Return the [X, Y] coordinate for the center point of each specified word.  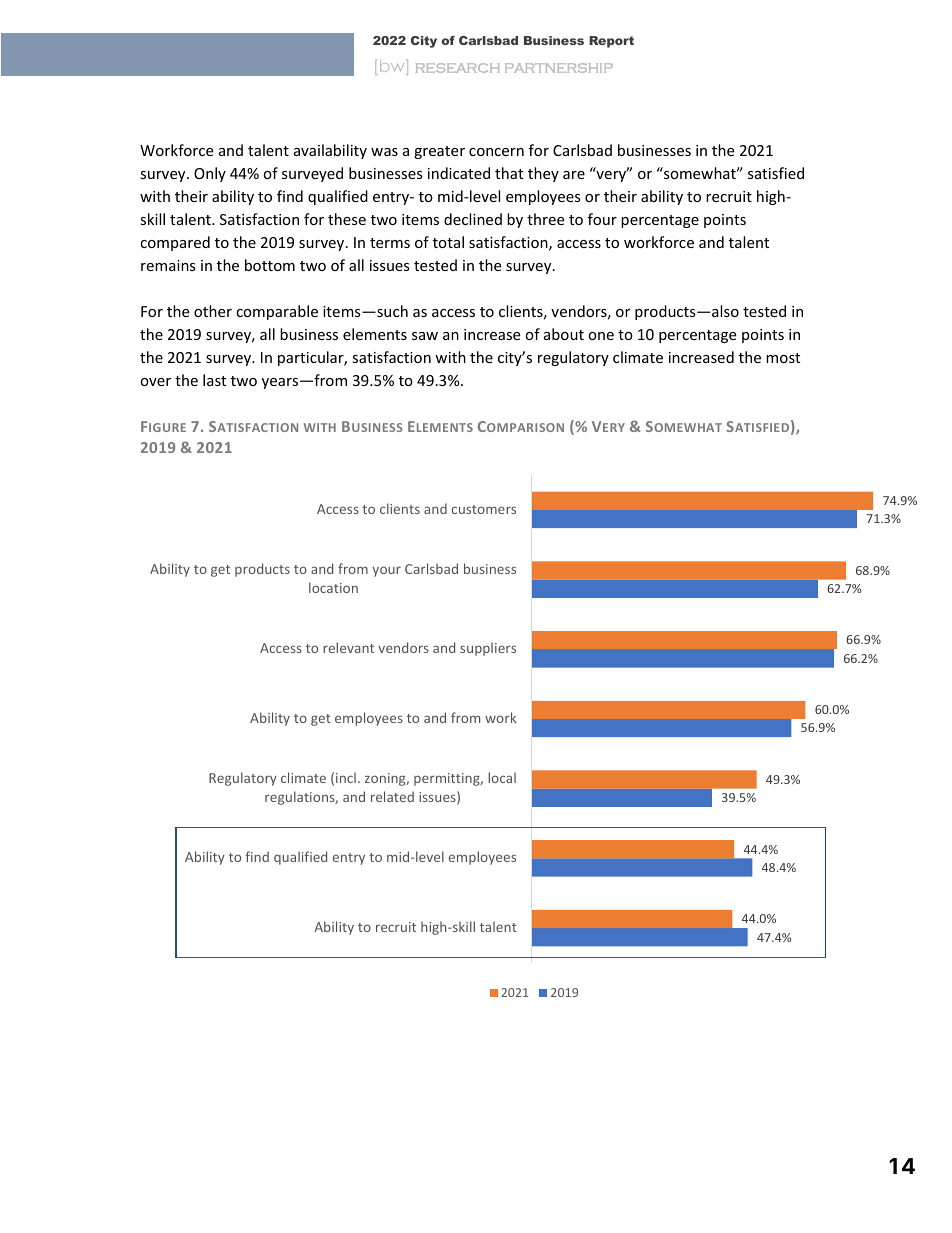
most [783, 358]
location [333, 587]
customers [484, 509]
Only [210, 174]
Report [611, 42]
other [213, 311]
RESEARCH [458, 68]
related [392, 796]
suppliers [488, 649]
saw [425, 336]
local [502, 777]
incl [346, 777]
